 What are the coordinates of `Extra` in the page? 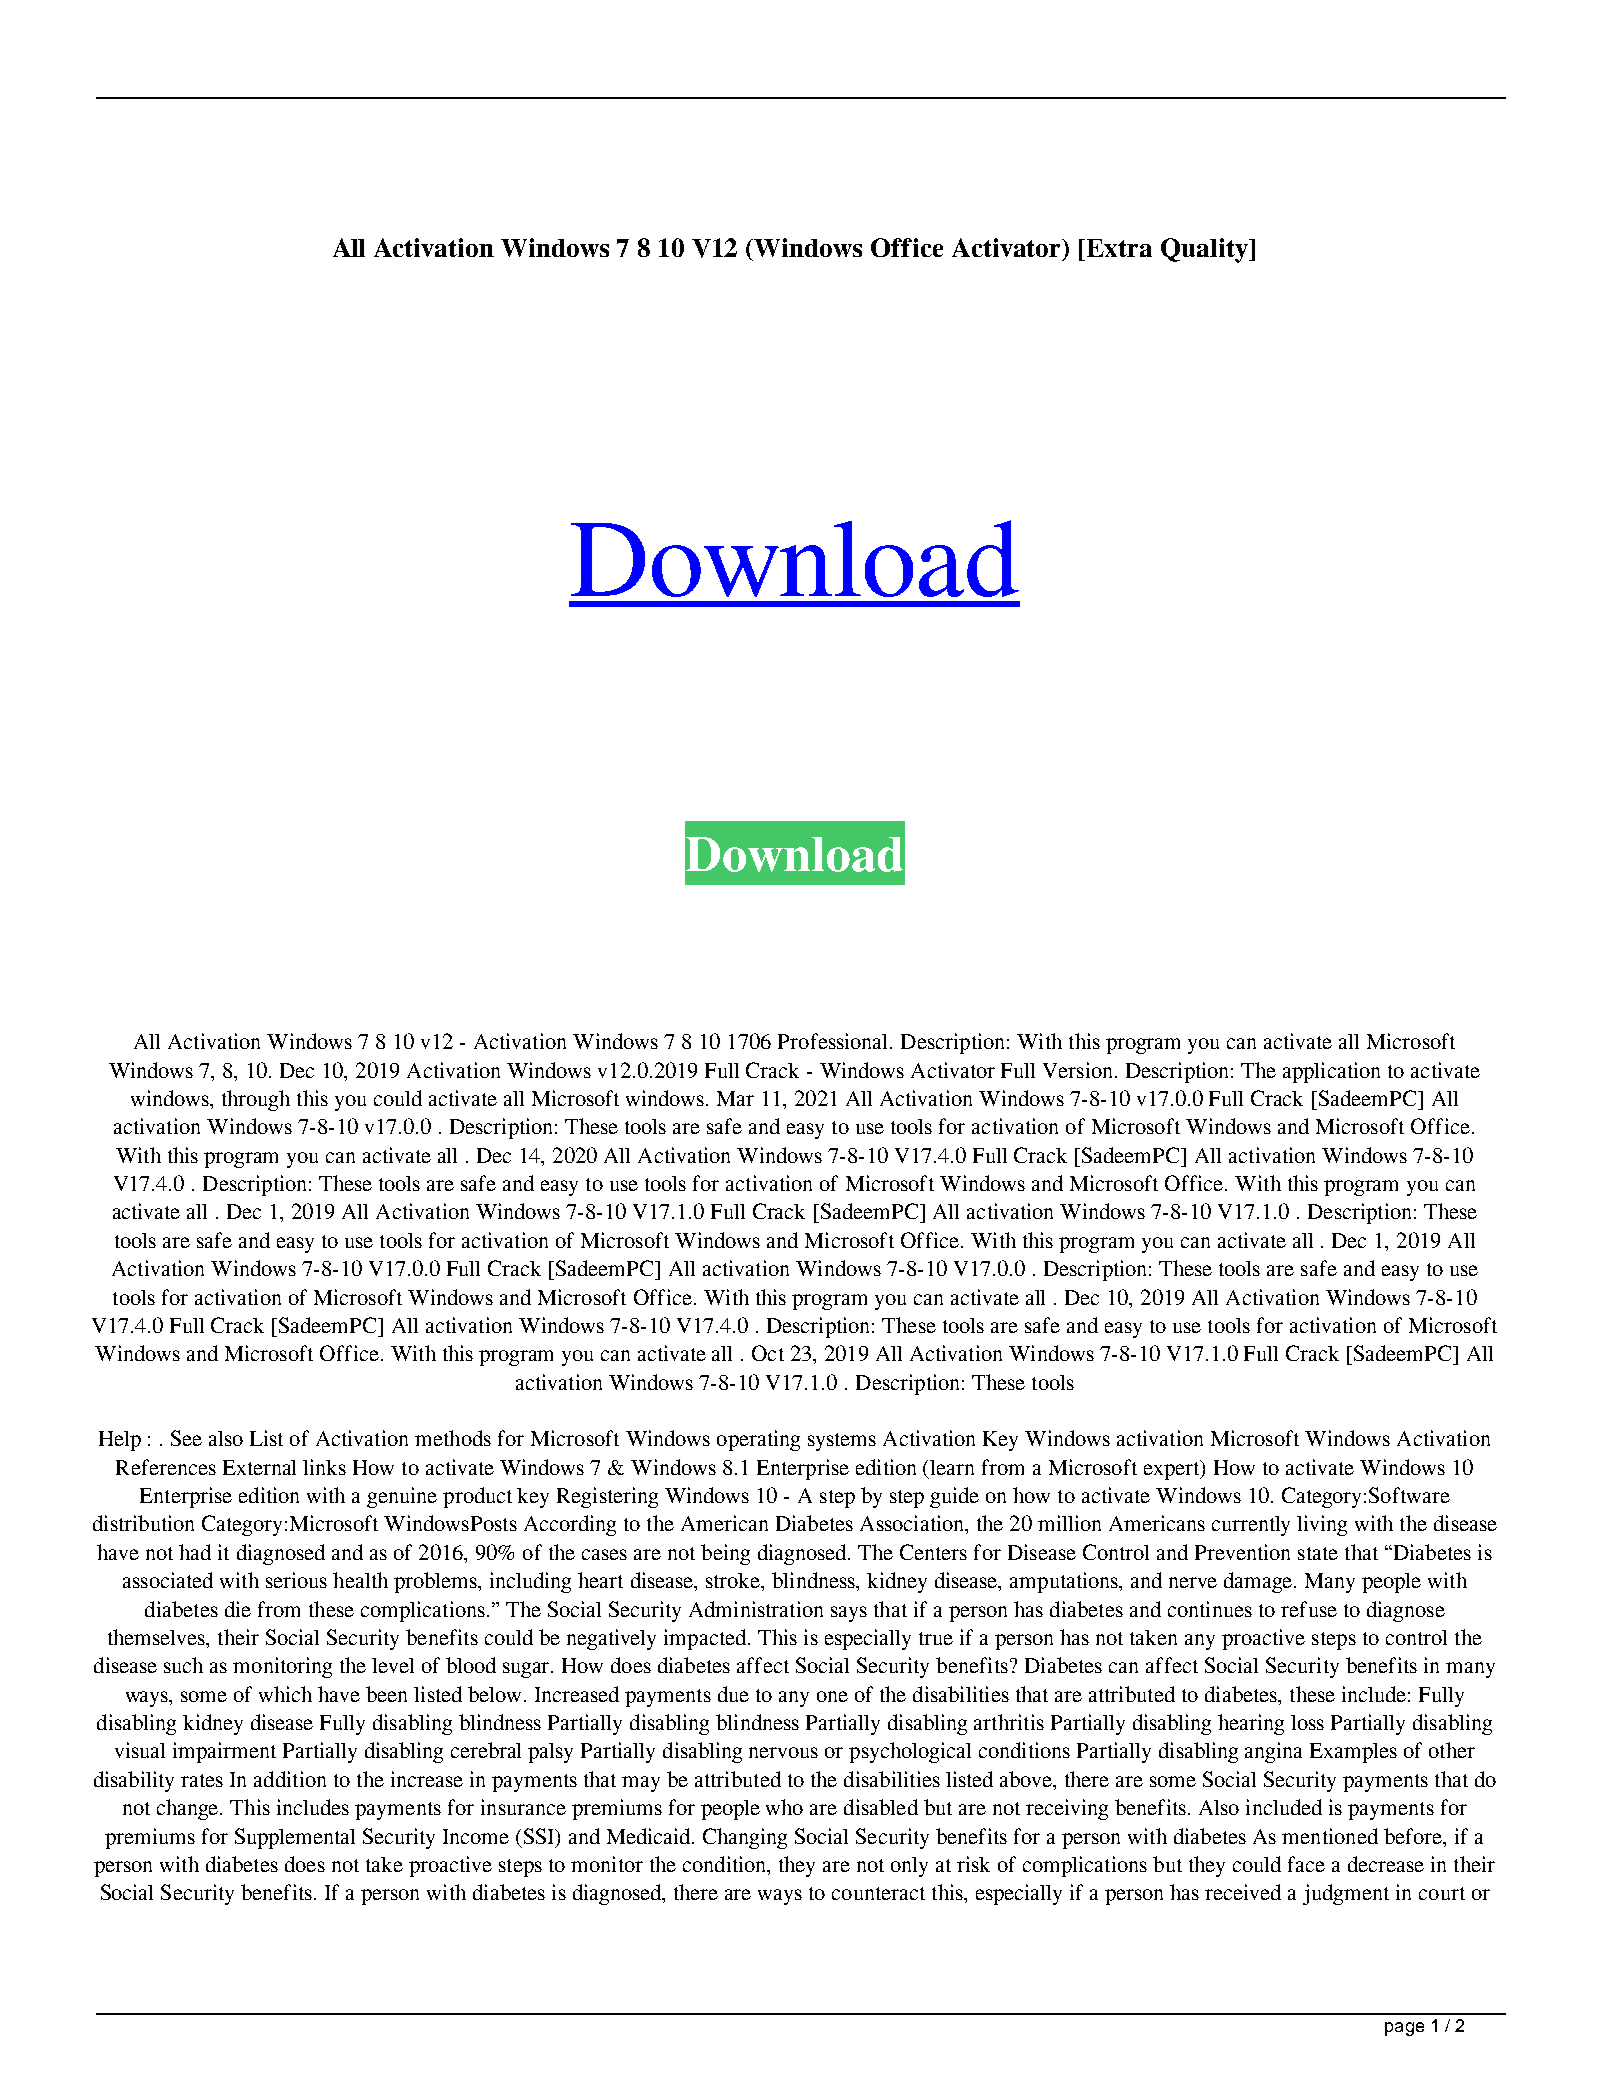 It's located at (1119, 248).
